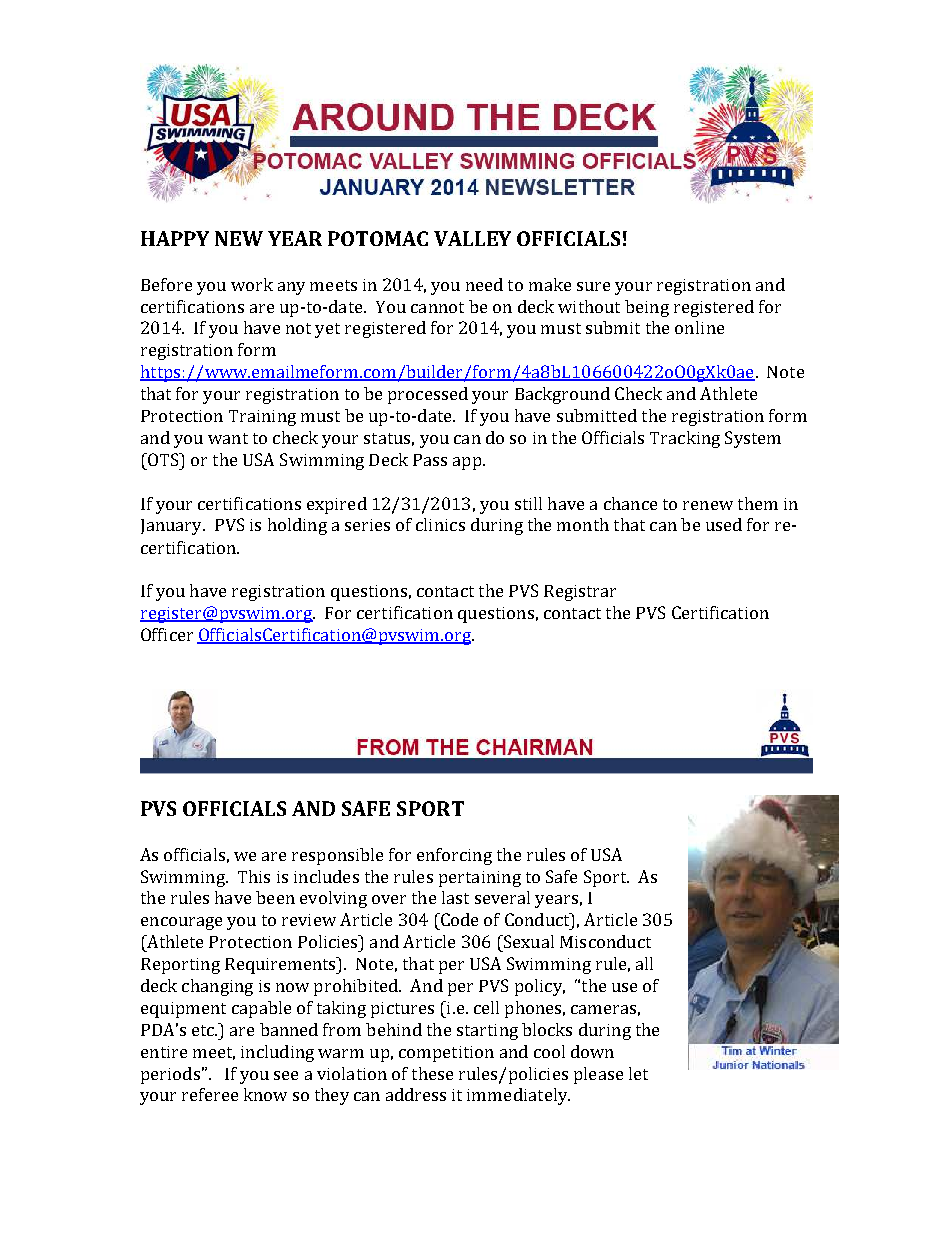 The image size is (952, 1233). I want to click on Sexual, so click(527, 941).
